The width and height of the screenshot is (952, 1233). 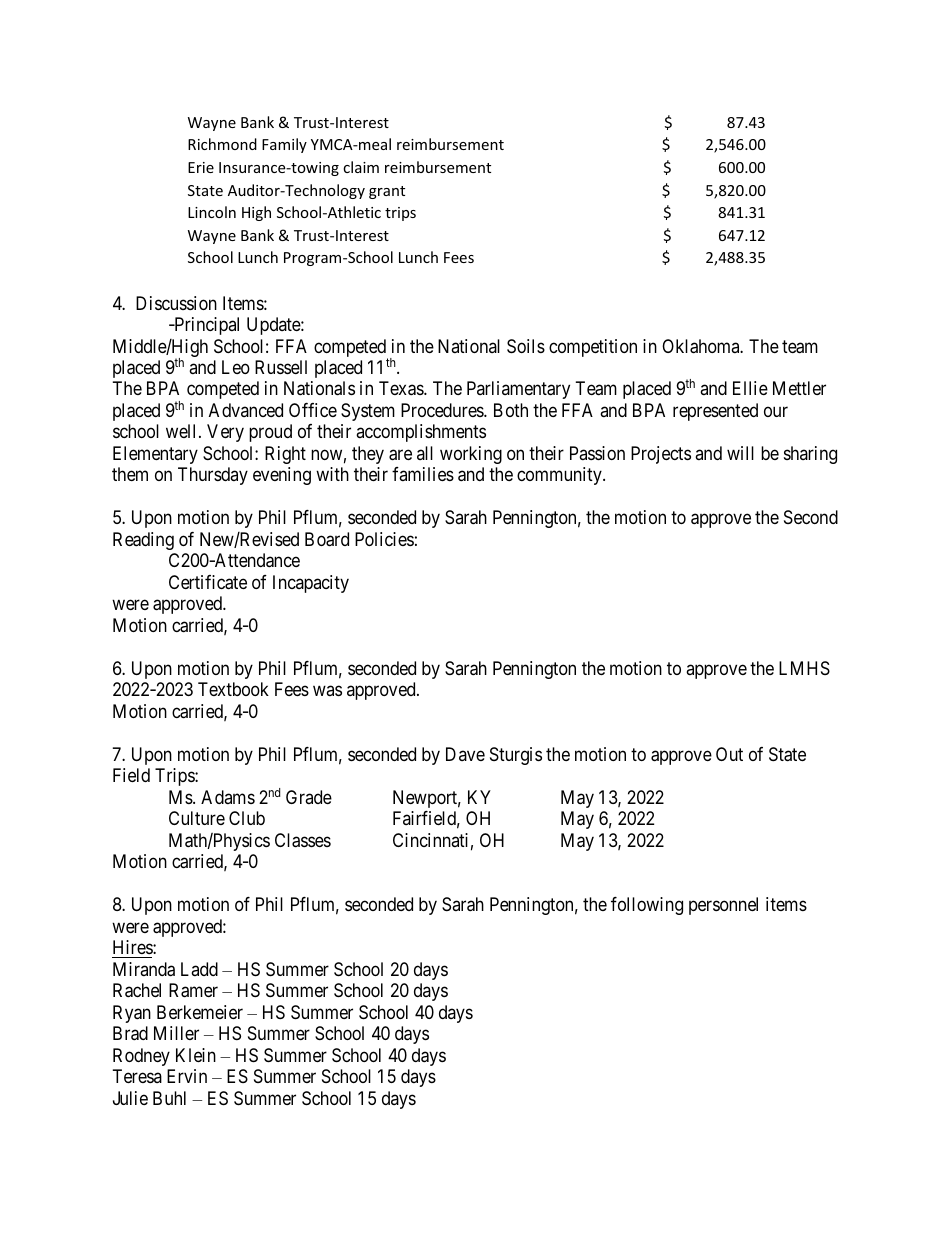 What do you see at coordinates (187, 1076) in the screenshot?
I see `Ervin` at bounding box center [187, 1076].
